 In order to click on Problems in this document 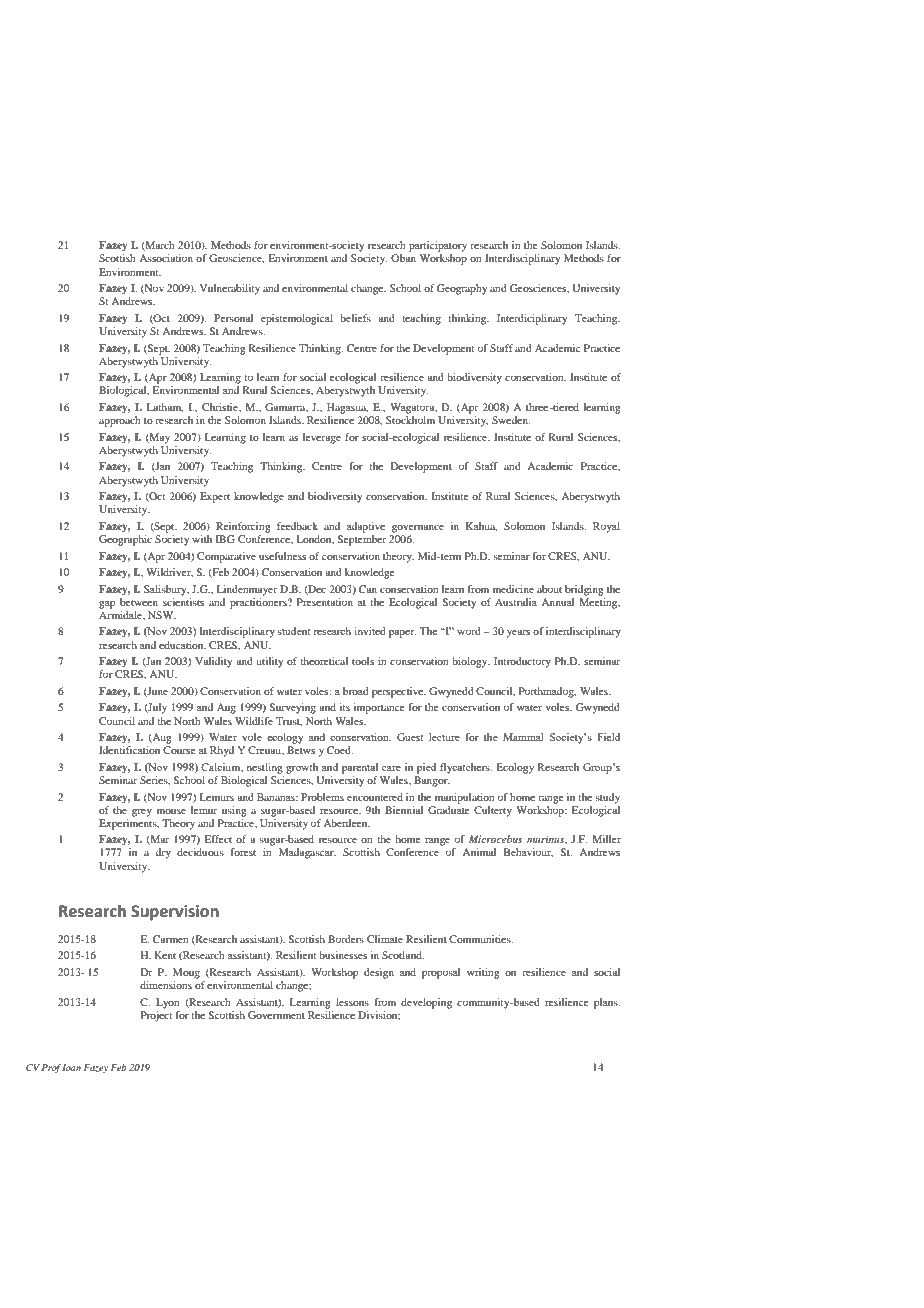, I will do `click(322, 797)`.
